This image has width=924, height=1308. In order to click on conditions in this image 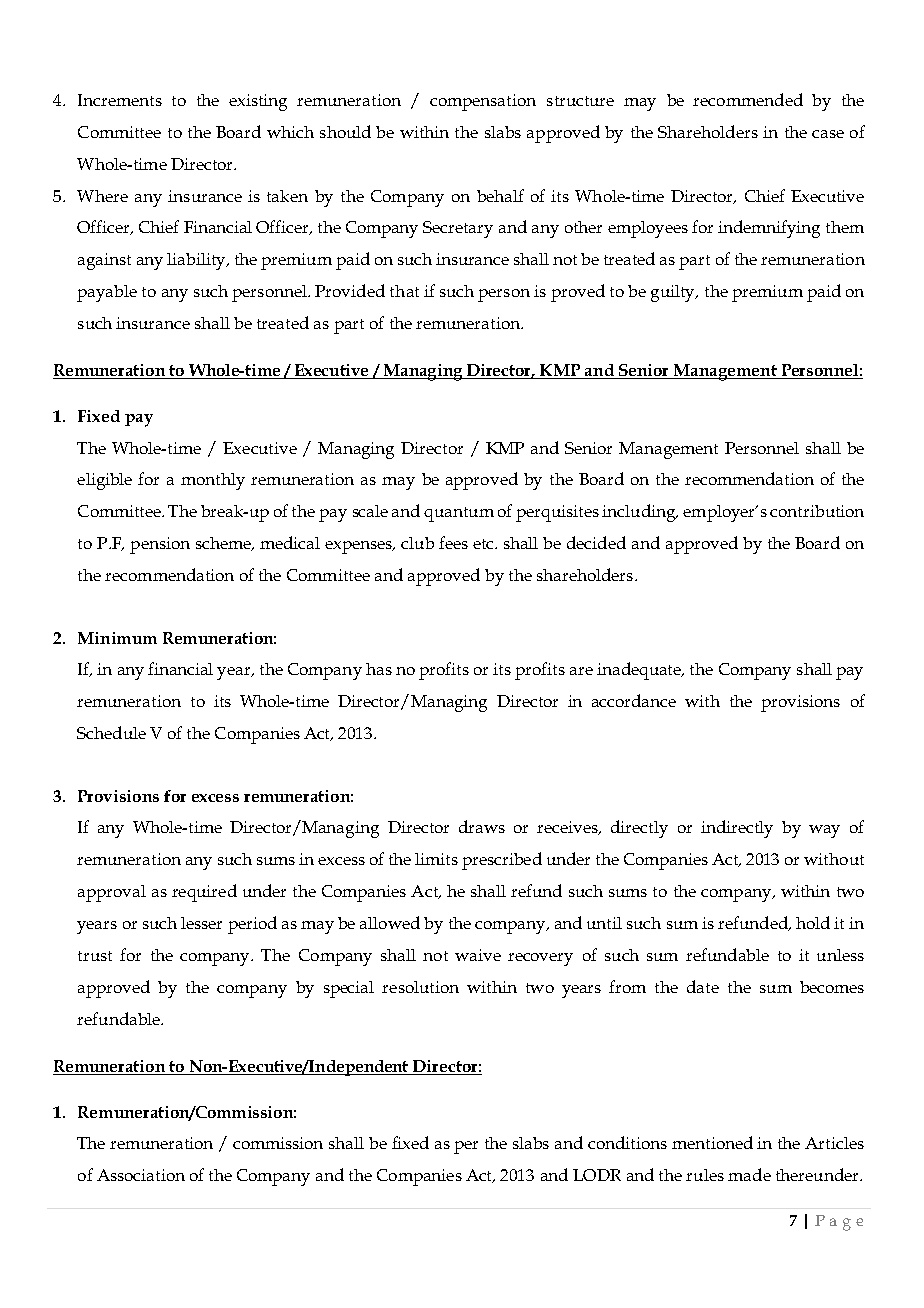, I will do `click(627, 1142)`.
